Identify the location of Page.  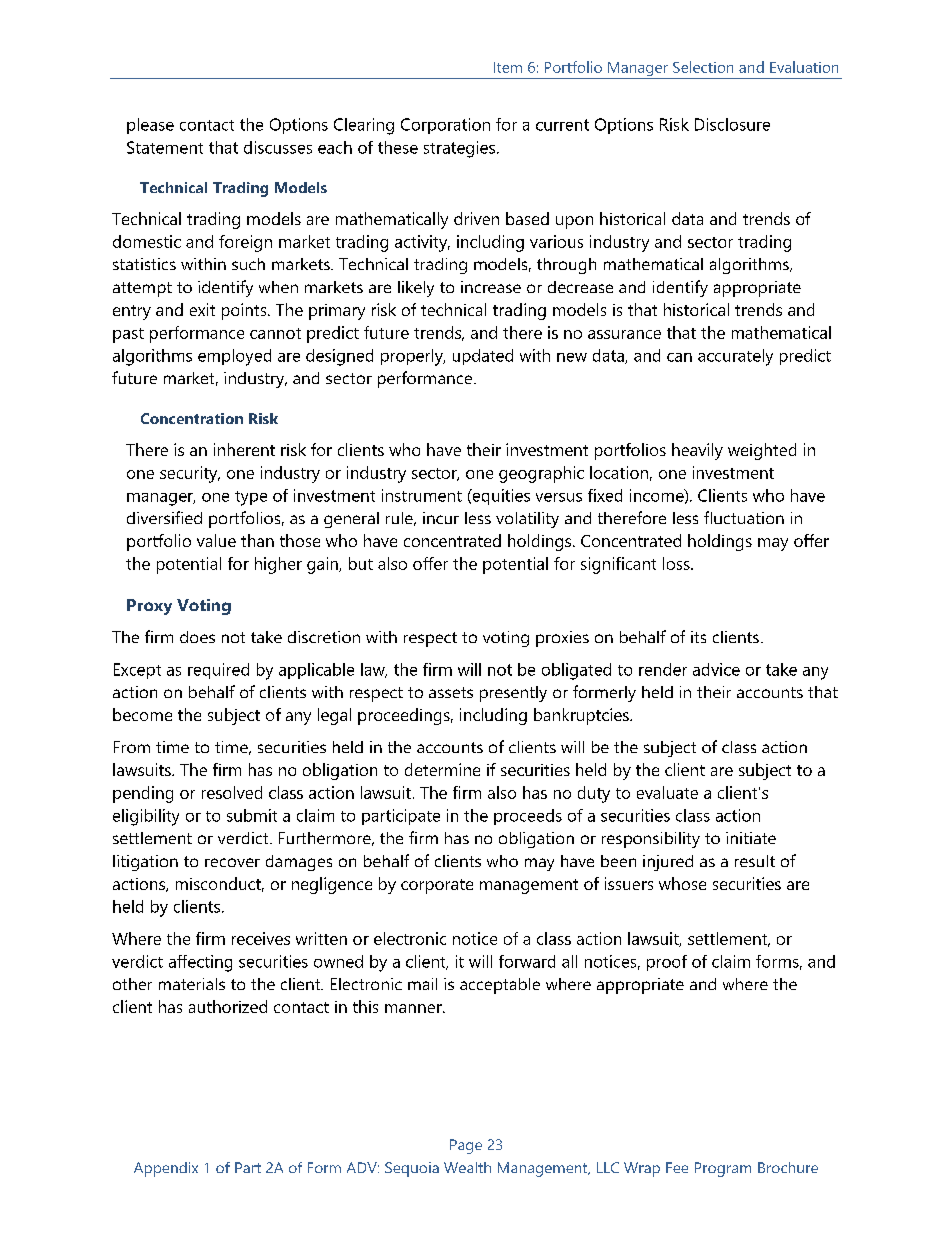
(466, 1146).
